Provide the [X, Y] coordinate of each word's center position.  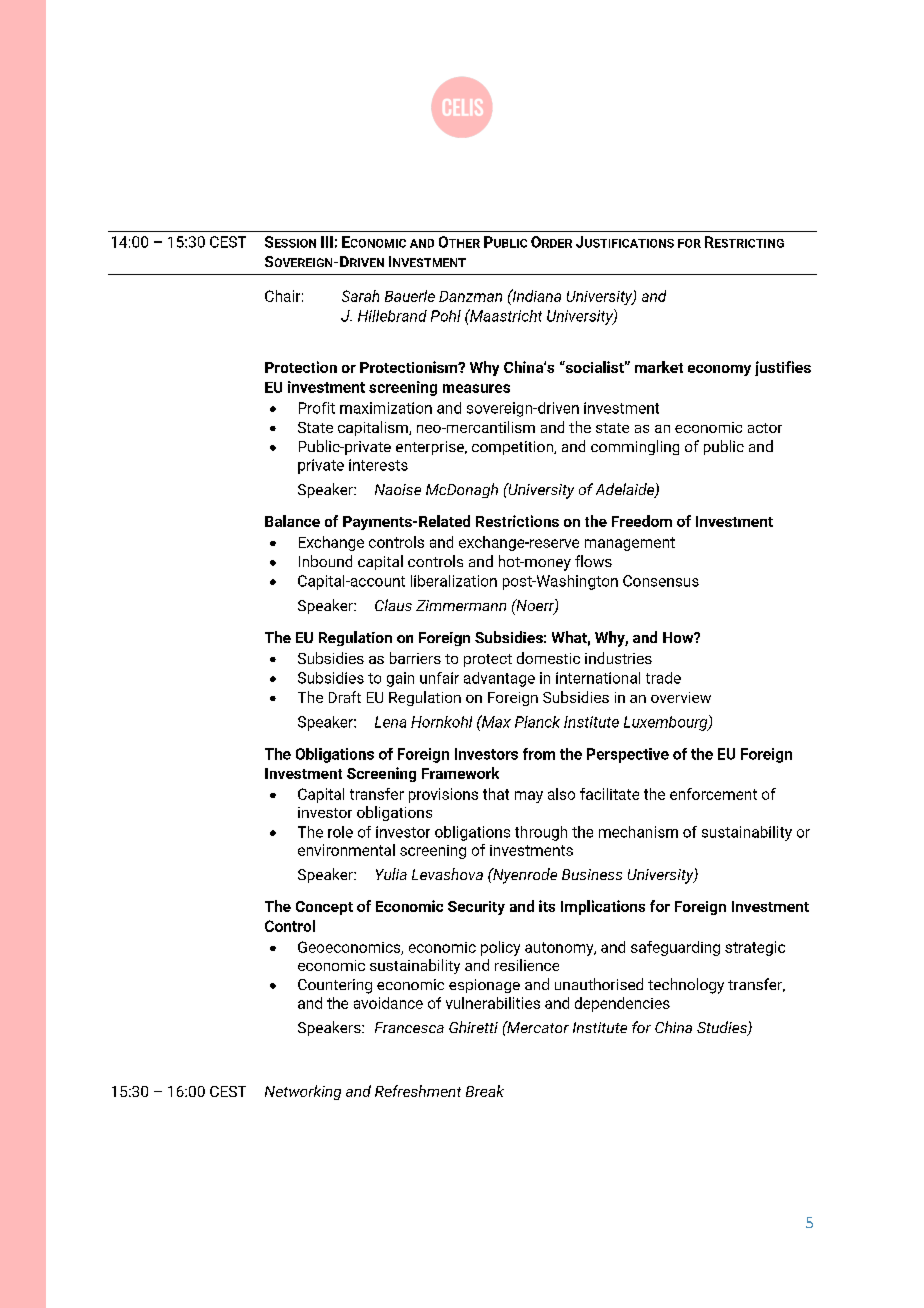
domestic [548, 658]
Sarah [360, 296]
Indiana [535, 295]
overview [681, 697]
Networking [303, 1092]
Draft [345, 697]
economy [719, 370]
